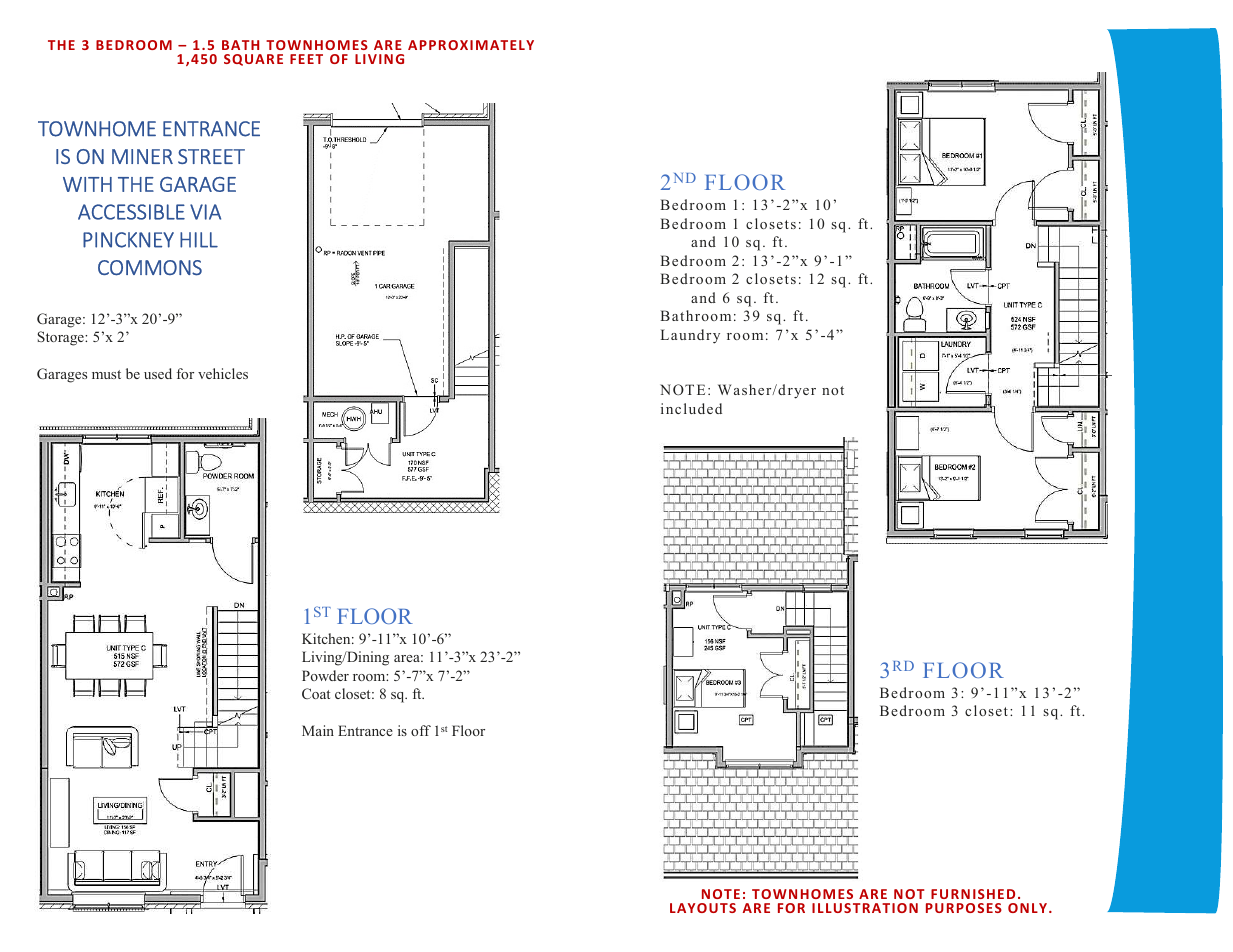 The height and width of the image is (952, 1233). What do you see at coordinates (318, 730) in the image?
I see `Main` at bounding box center [318, 730].
